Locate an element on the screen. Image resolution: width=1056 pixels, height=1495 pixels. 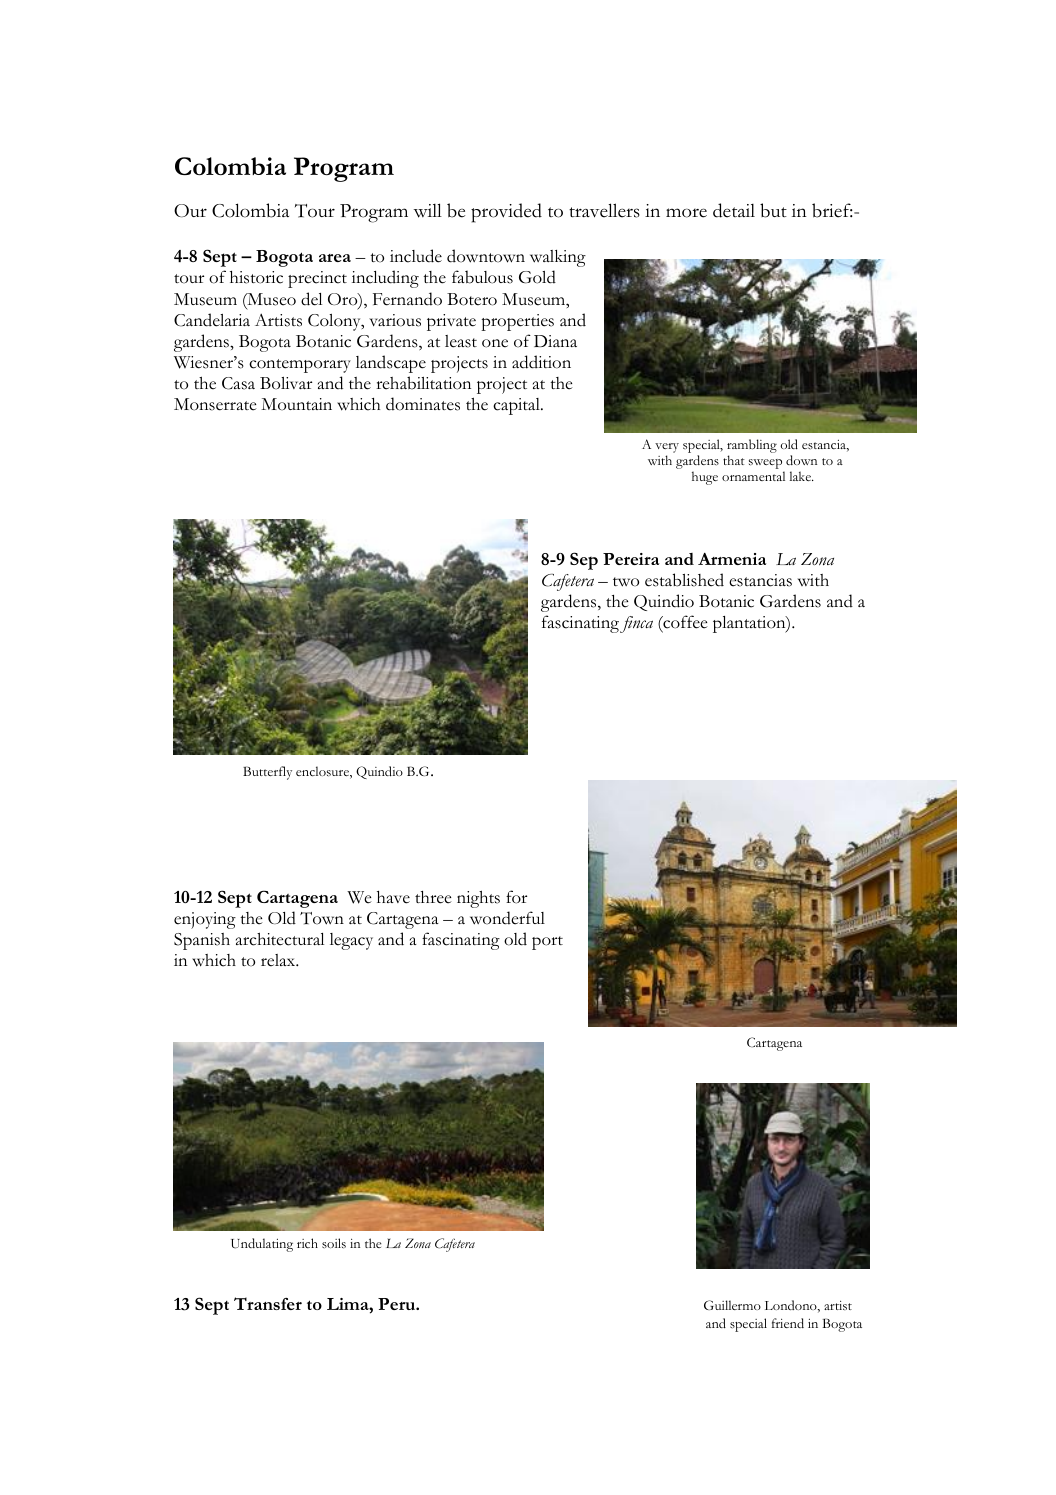
wonderful is located at coordinates (507, 918).
